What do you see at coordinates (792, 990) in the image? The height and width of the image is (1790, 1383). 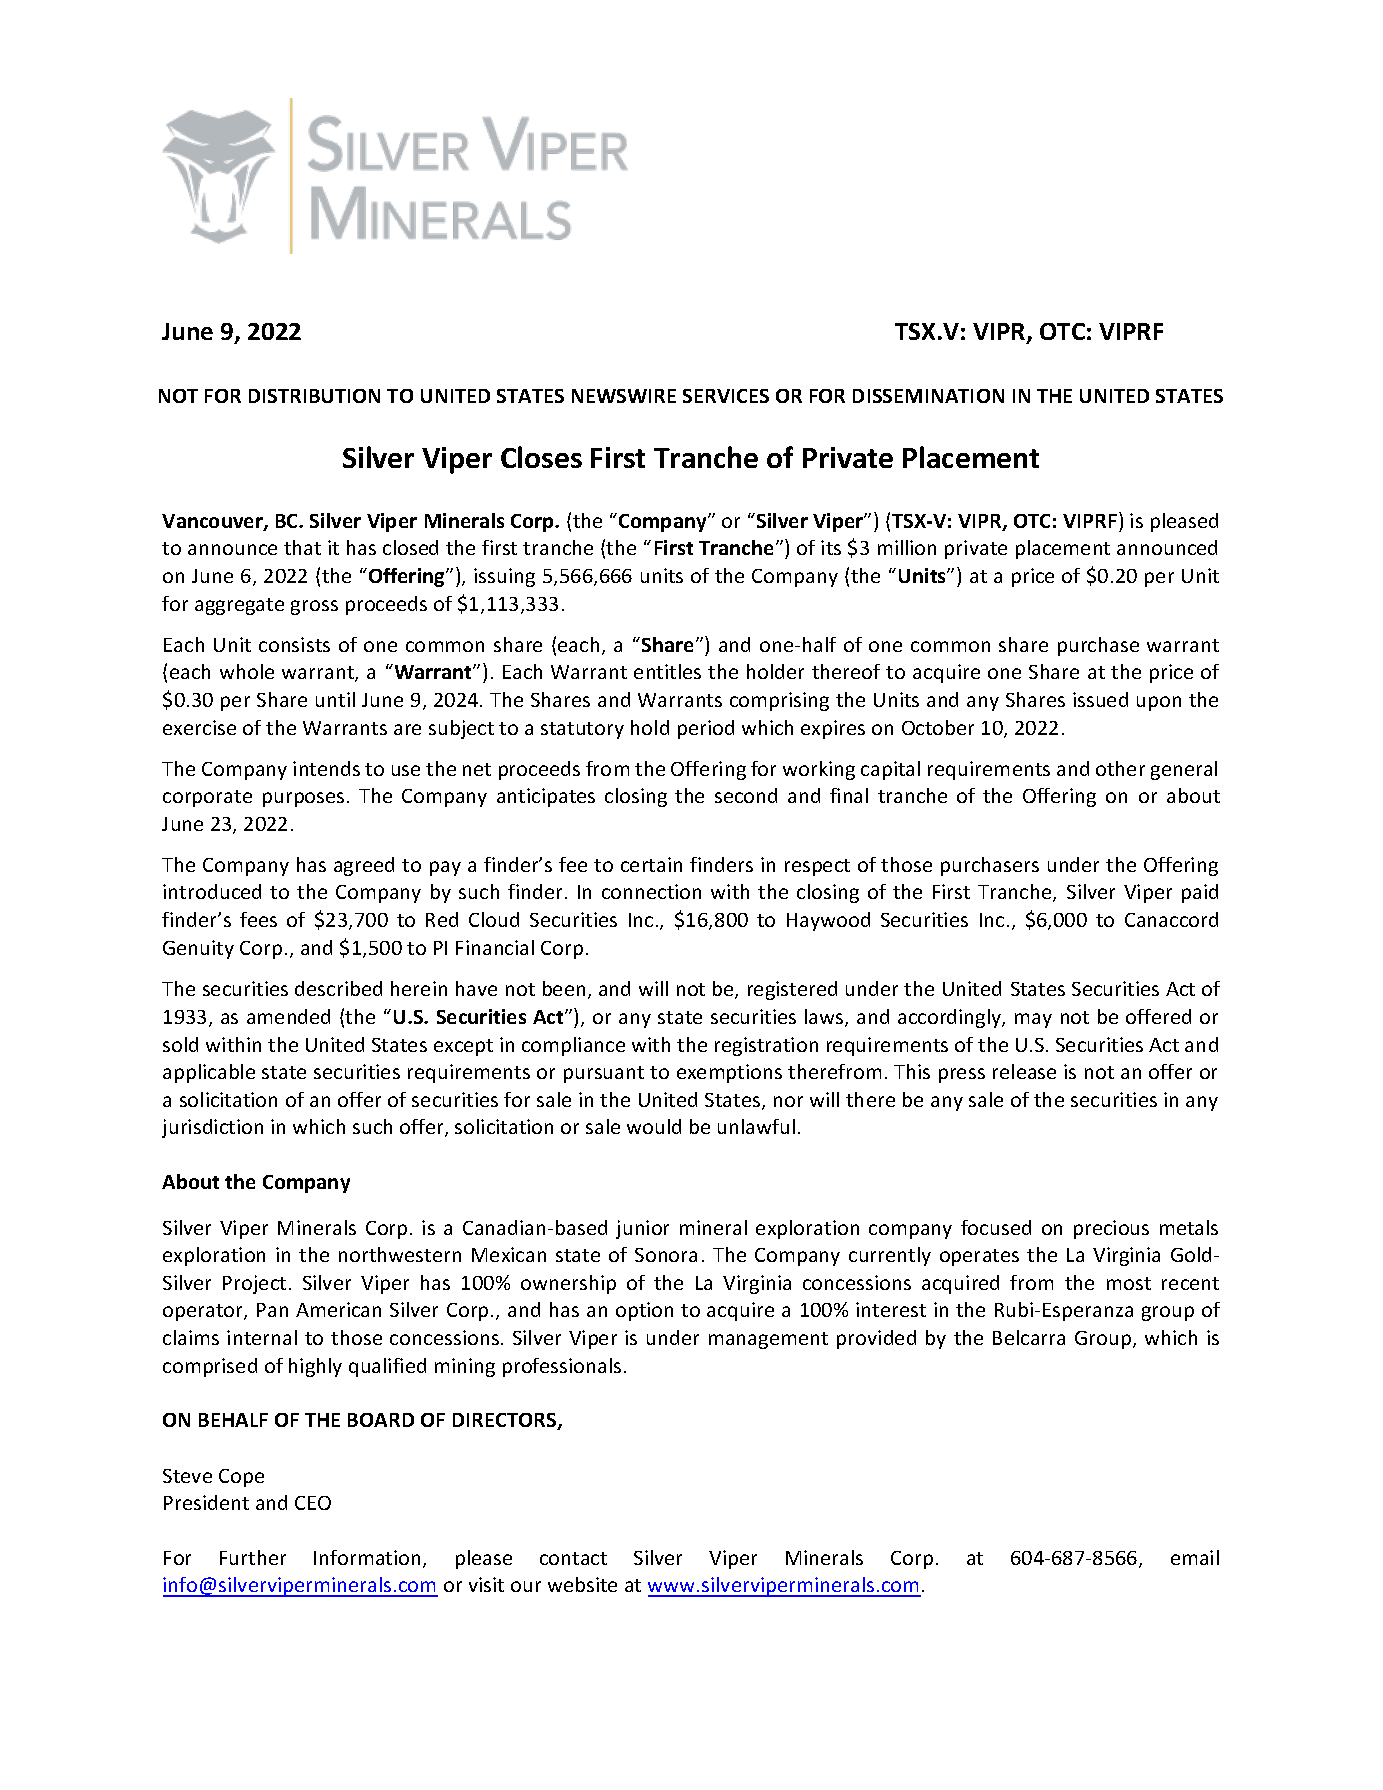 I see `registered` at bounding box center [792, 990].
